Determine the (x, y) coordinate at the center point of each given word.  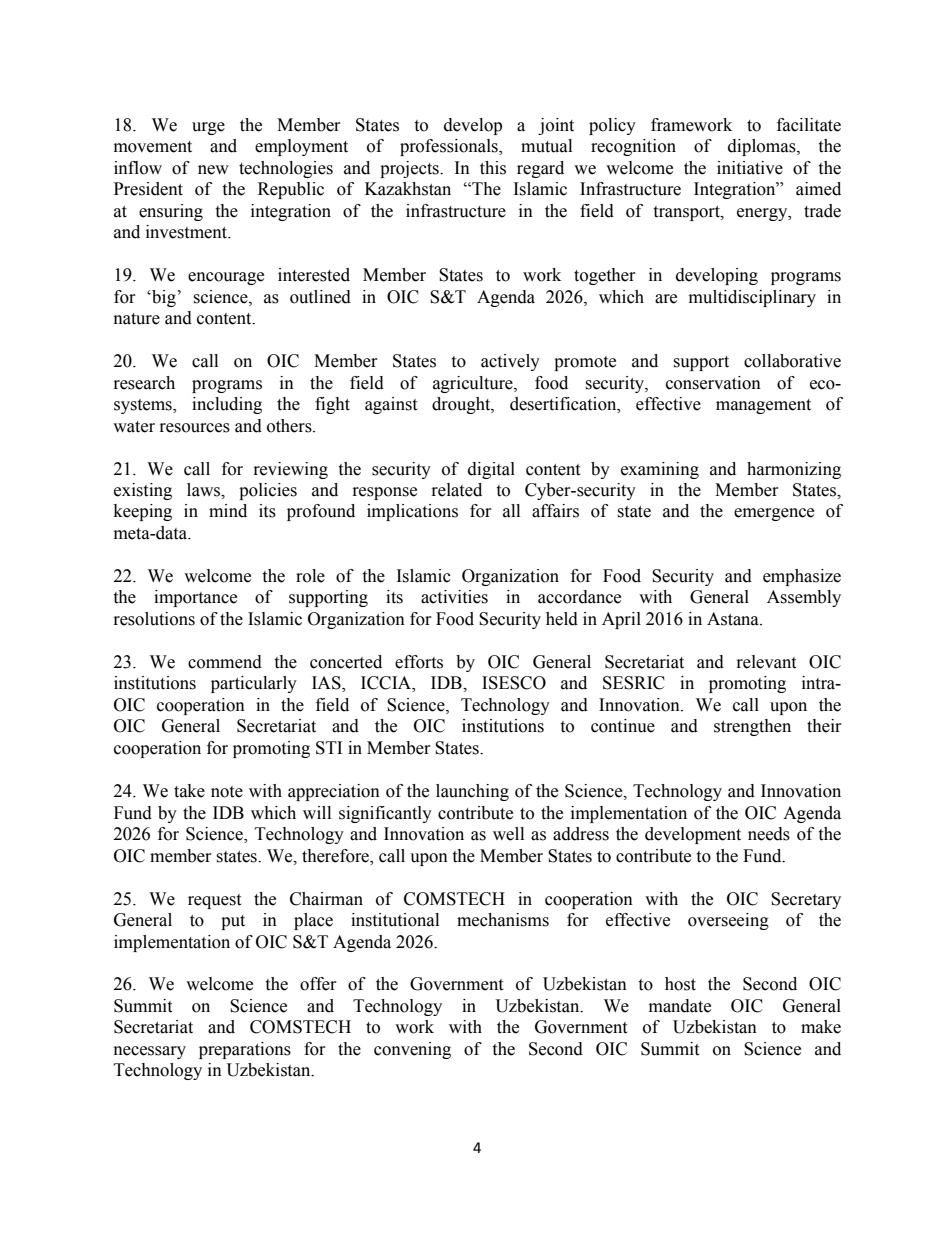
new (213, 170)
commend (225, 662)
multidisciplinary (752, 298)
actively (510, 362)
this (493, 168)
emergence (774, 514)
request (214, 901)
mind (228, 511)
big (163, 298)
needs (769, 834)
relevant (766, 662)
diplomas (763, 147)
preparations (245, 1050)
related (457, 490)
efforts (419, 662)
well (508, 834)
